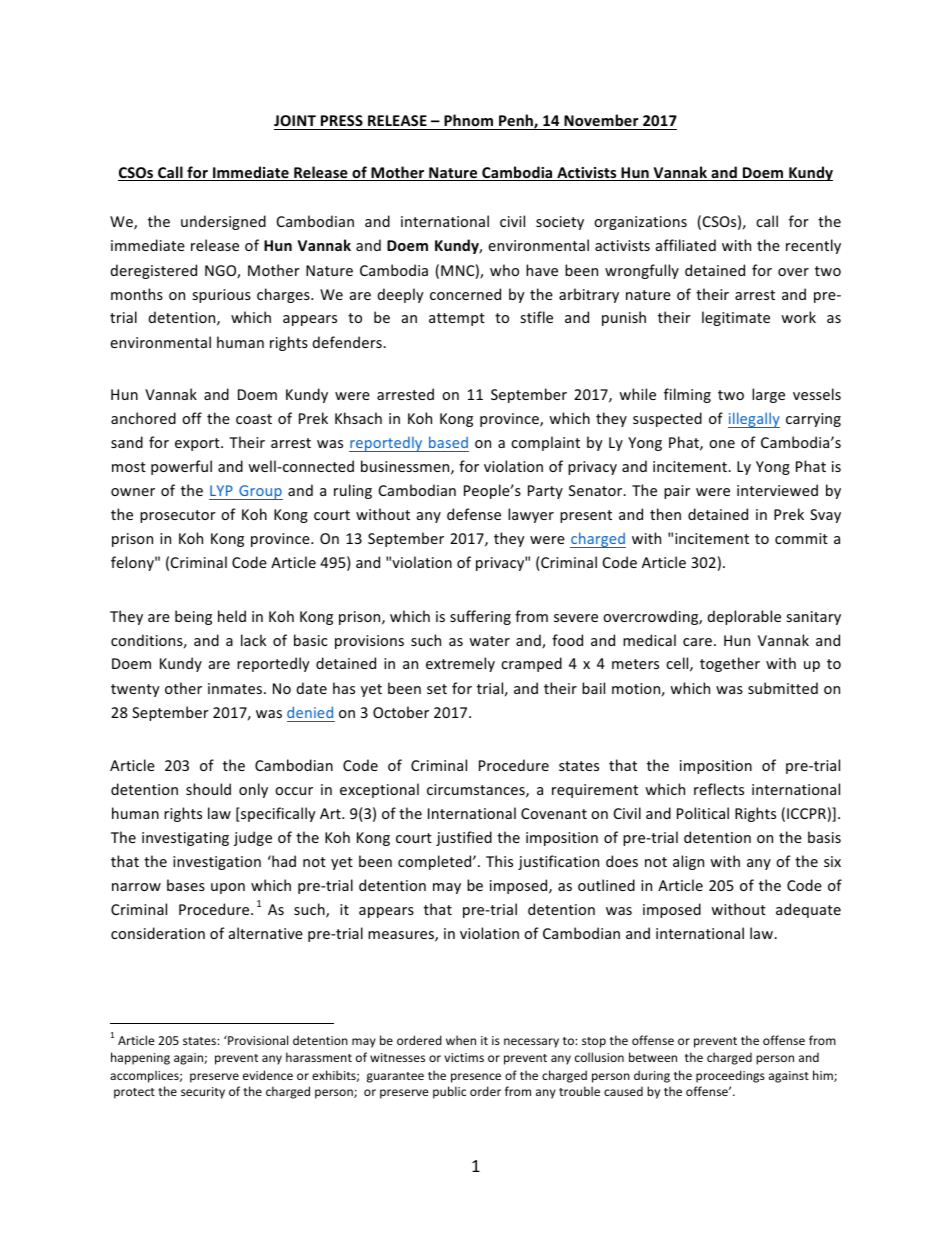  What do you see at coordinates (480, 617) in the screenshot?
I see `suffering` at bounding box center [480, 617].
